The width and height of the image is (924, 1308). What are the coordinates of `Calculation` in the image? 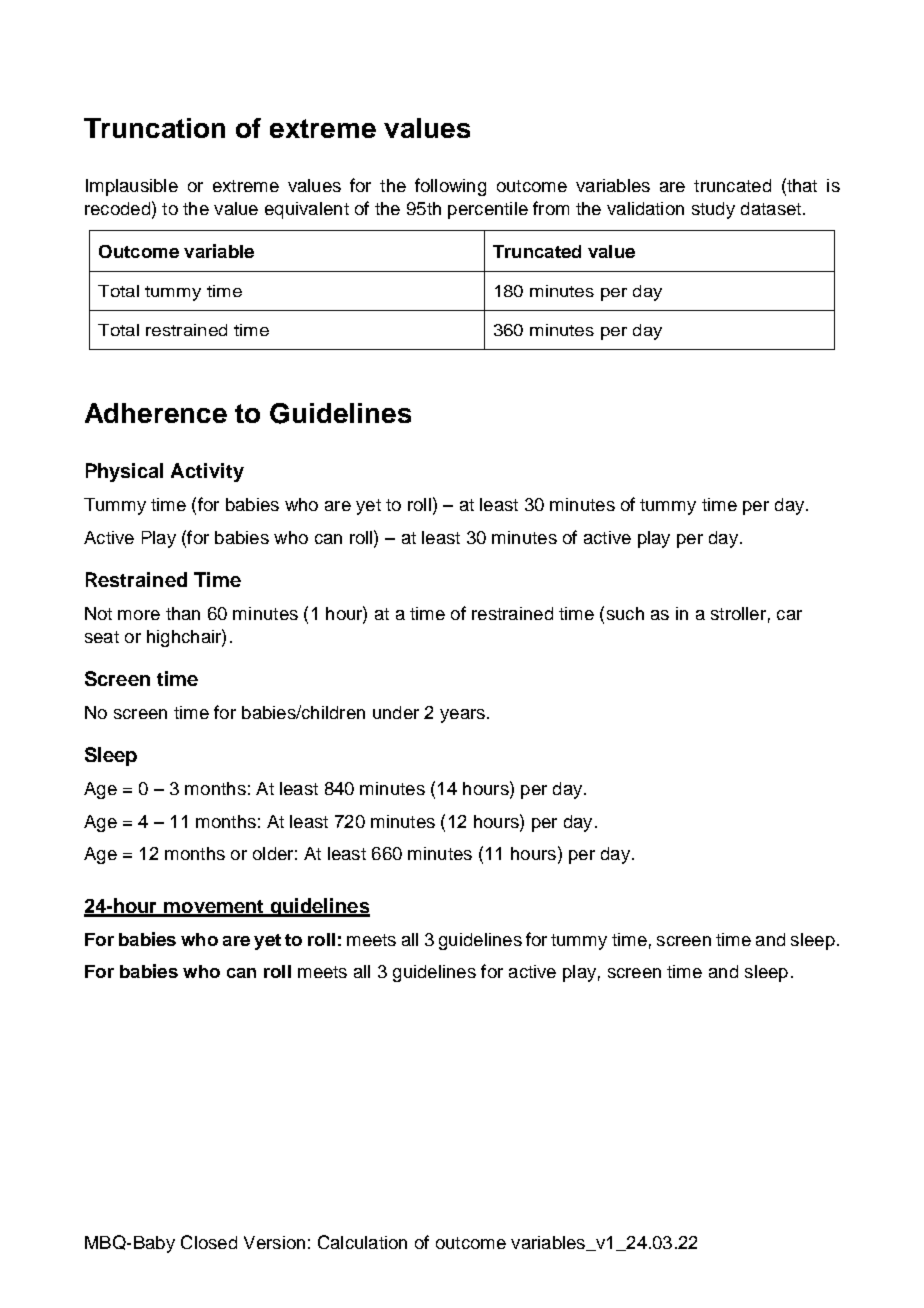 It's located at (362, 1242).
